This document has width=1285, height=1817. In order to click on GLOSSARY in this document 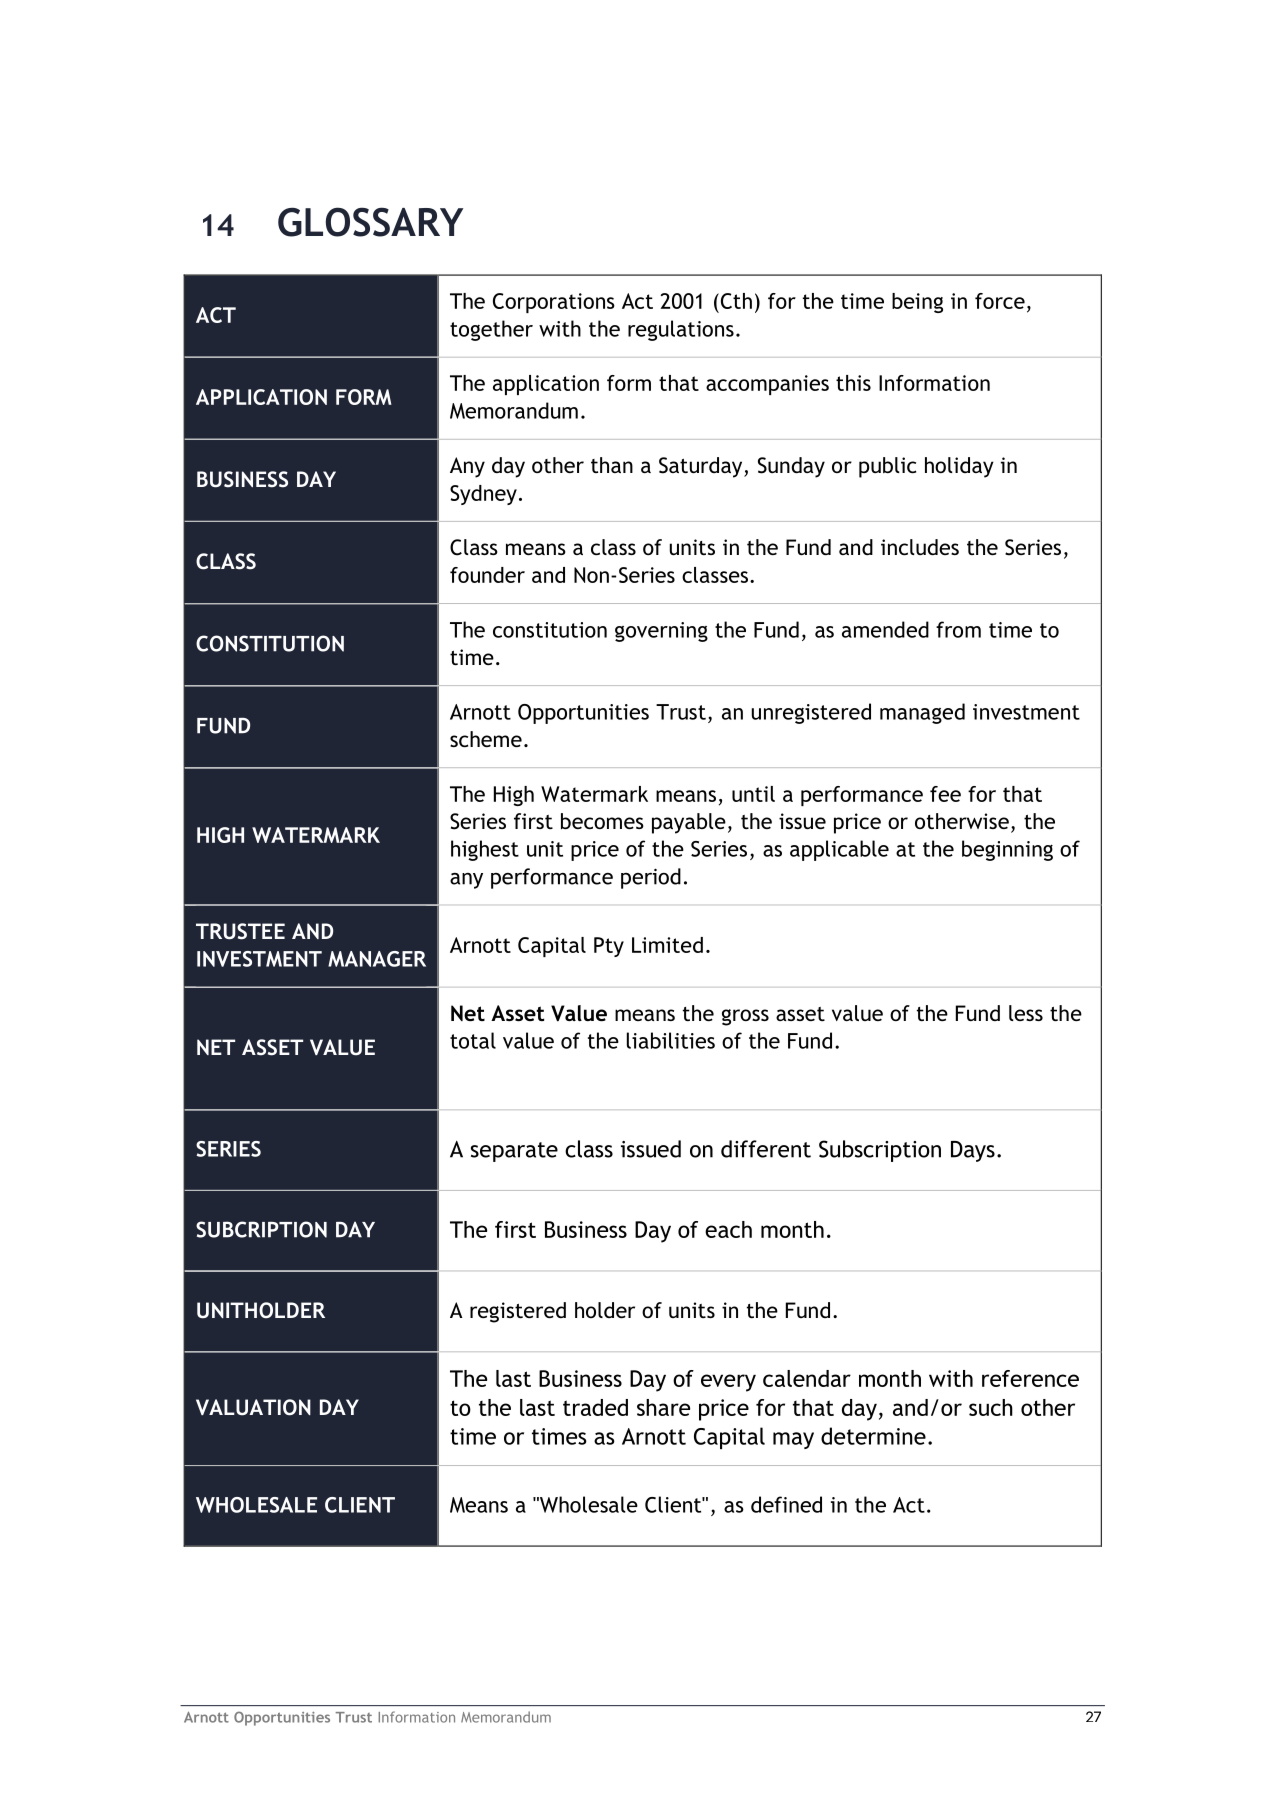, I will do `click(370, 222)`.
